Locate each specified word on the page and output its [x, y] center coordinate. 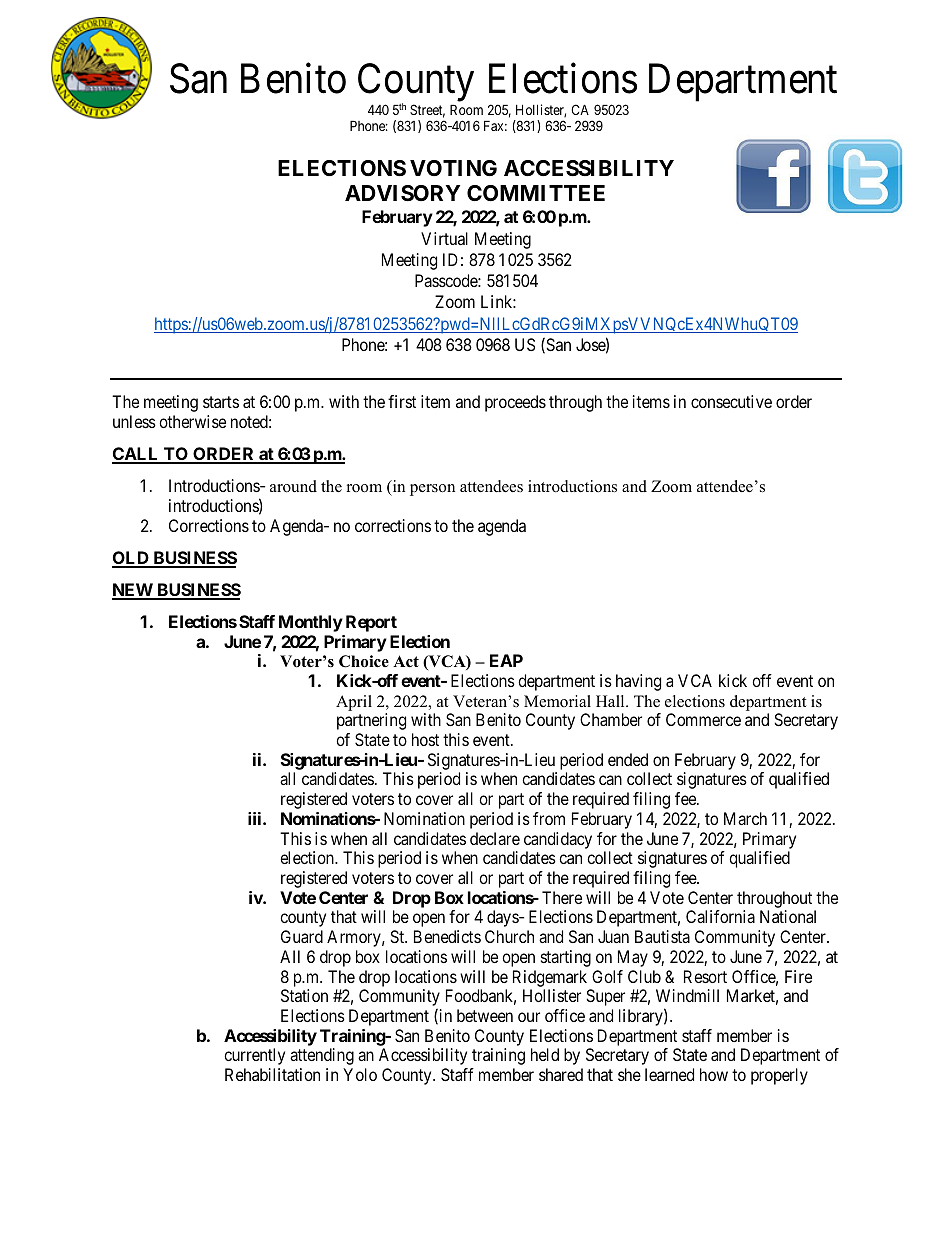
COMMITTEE [536, 193]
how [714, 1074]
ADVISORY [402, 193]
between [485, 1015]
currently [254, 1056]
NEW [133, 591]
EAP [506, 660]
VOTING [453, 168]
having [638, 682]
